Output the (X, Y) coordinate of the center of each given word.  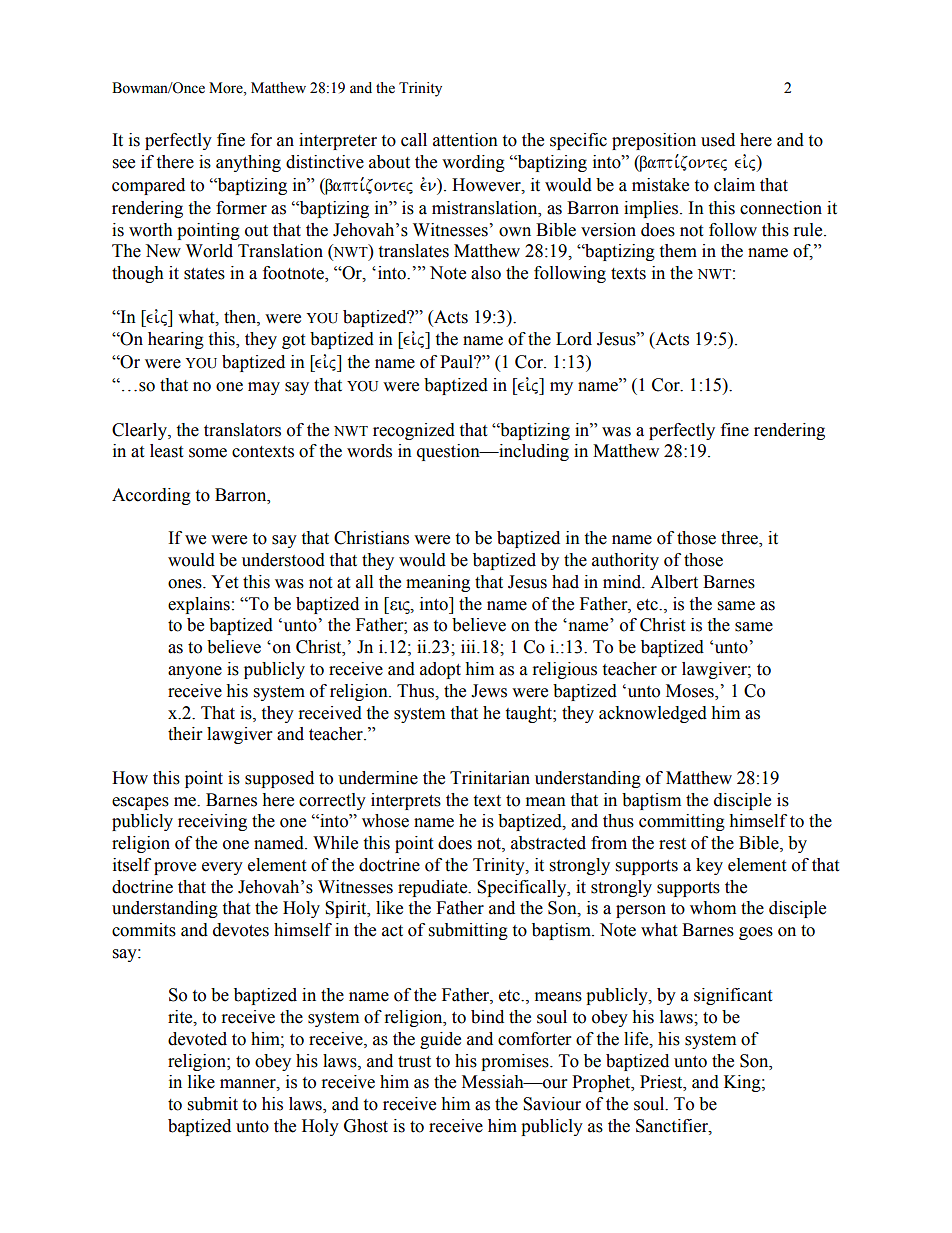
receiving (212, 822)
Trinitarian (490, 778)
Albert (674, 582)
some (208, 453)
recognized (414, 431)
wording (473, 163)
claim (734, 185)
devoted (197, 1039)
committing (682, 822)
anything (248, 163)
